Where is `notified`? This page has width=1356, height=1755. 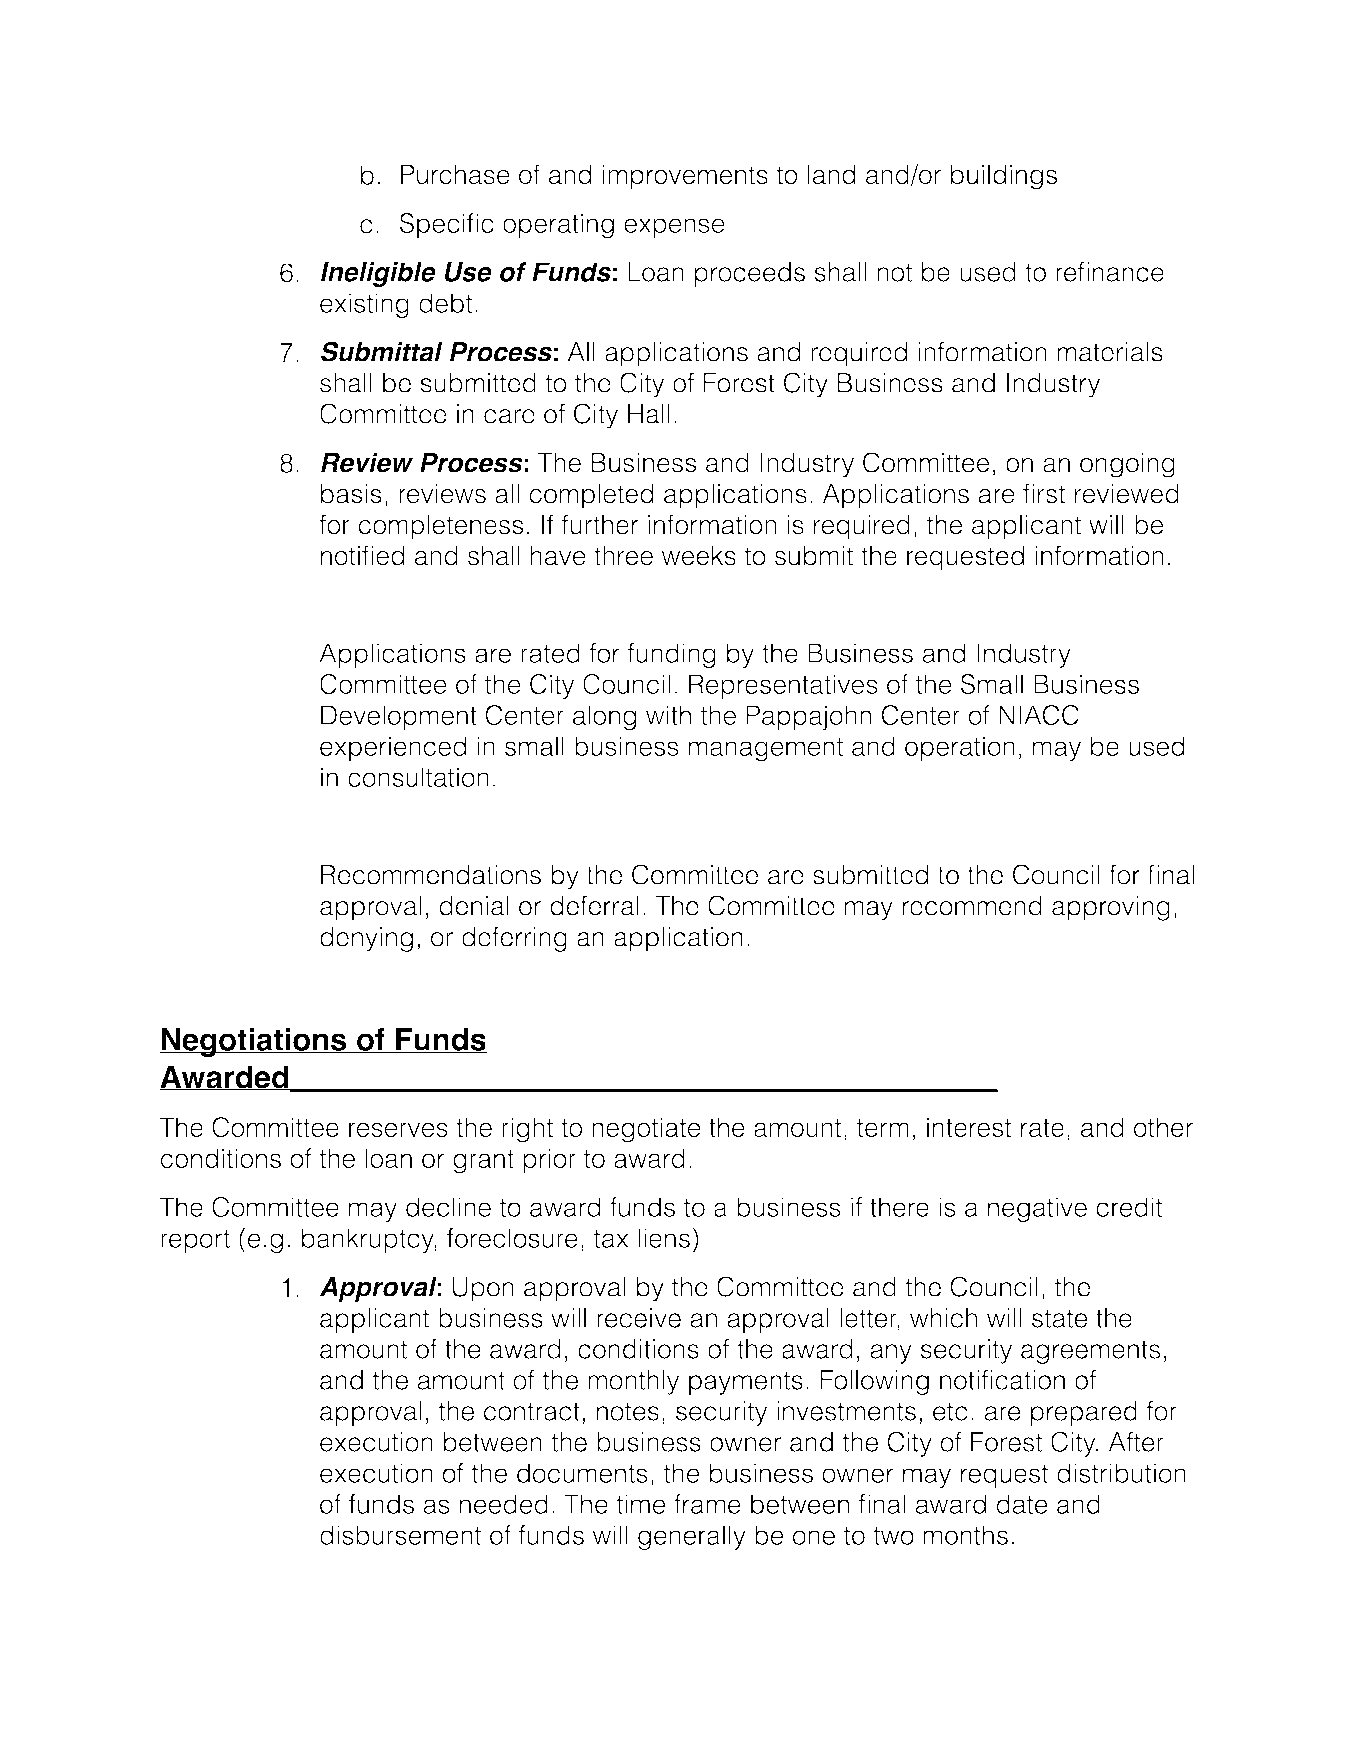 notified is located at coordinates (362, 555).
